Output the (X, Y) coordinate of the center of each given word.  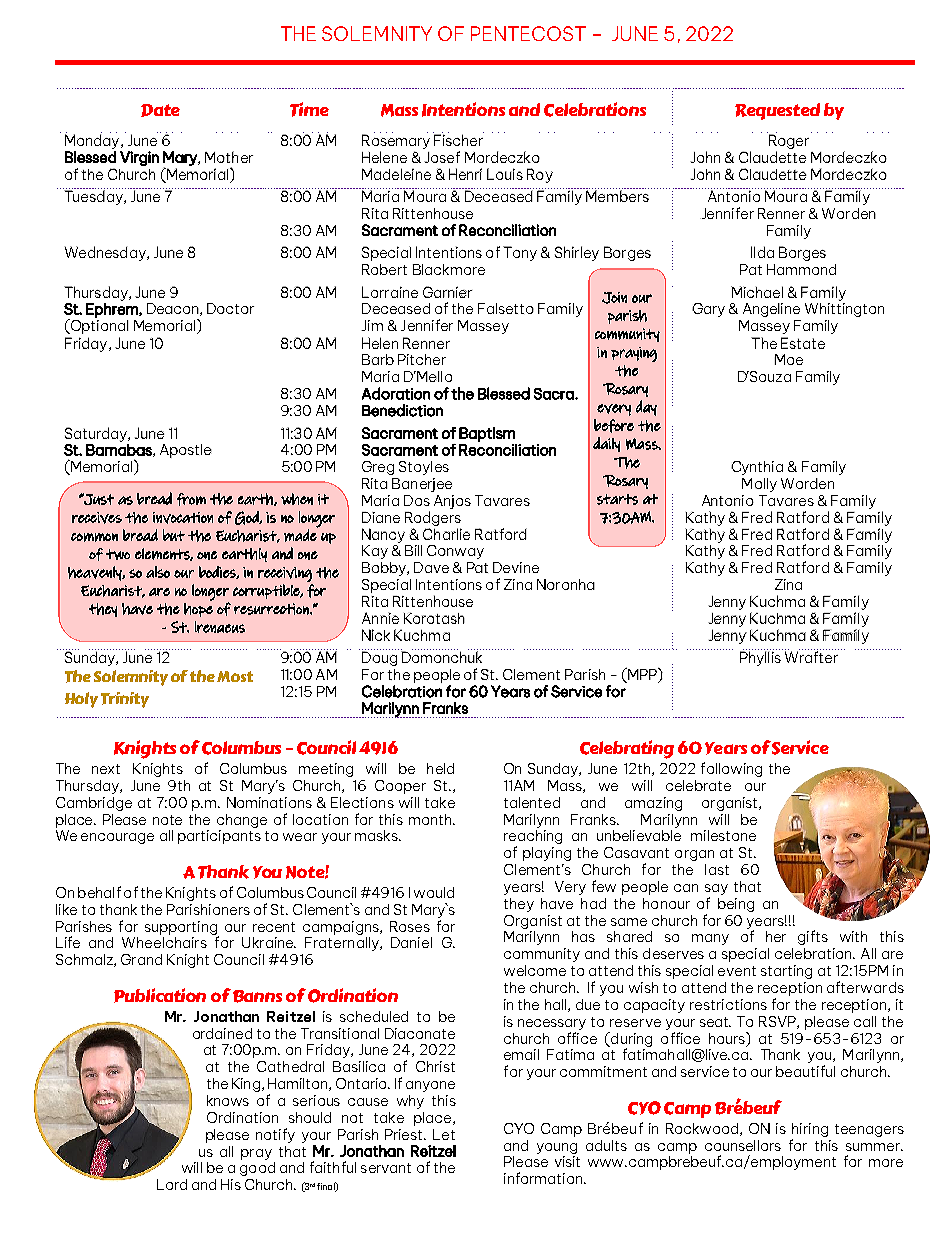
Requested (777, 111)
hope (198, 610)
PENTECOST (528, 33)
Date (160, 110)
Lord (172, 1184)
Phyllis (761, 657)
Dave (431, 567)
